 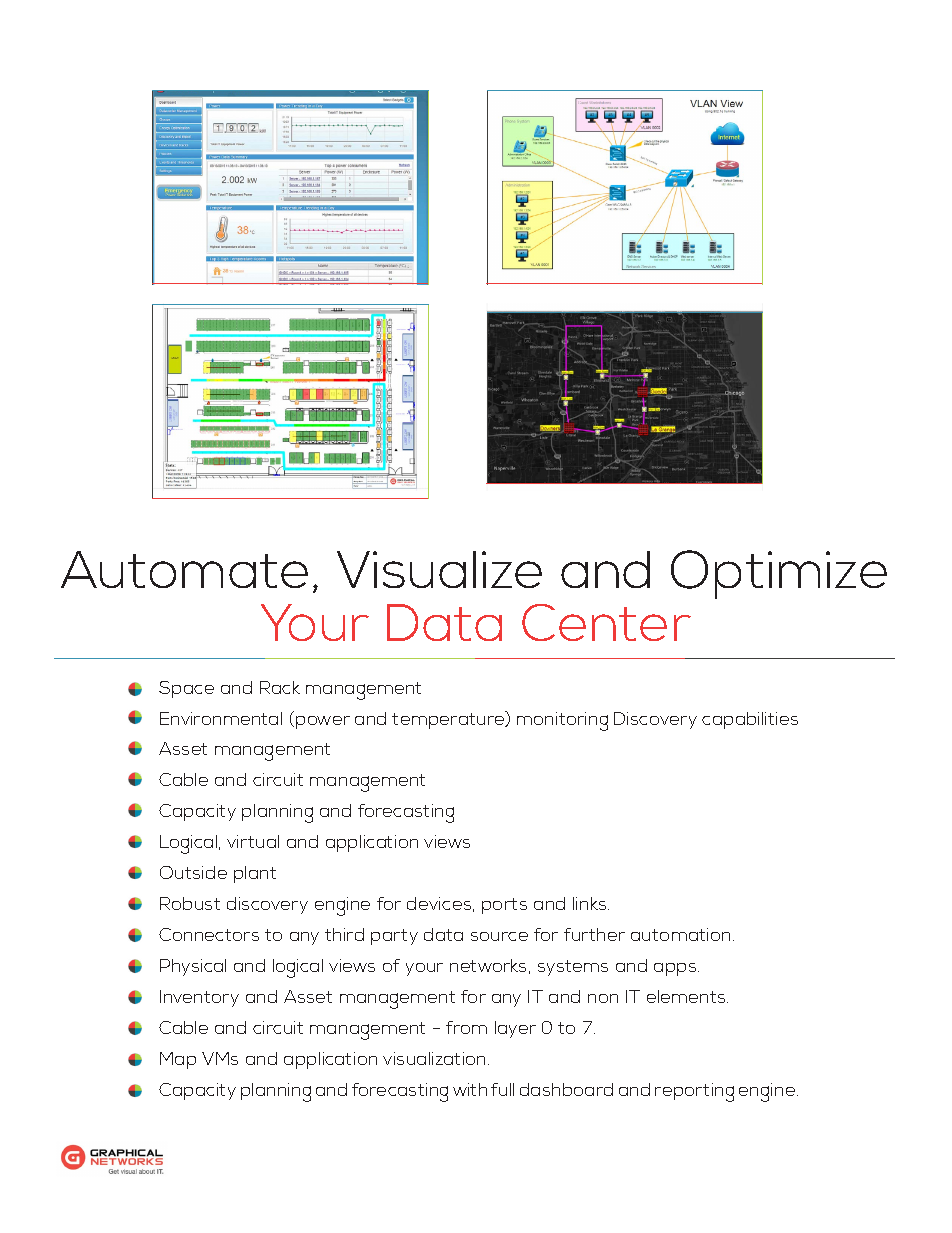 What do you see at coordinates (779, 574) in the screenshot?
I see `Optimize` at bounding box center [779, 574].
